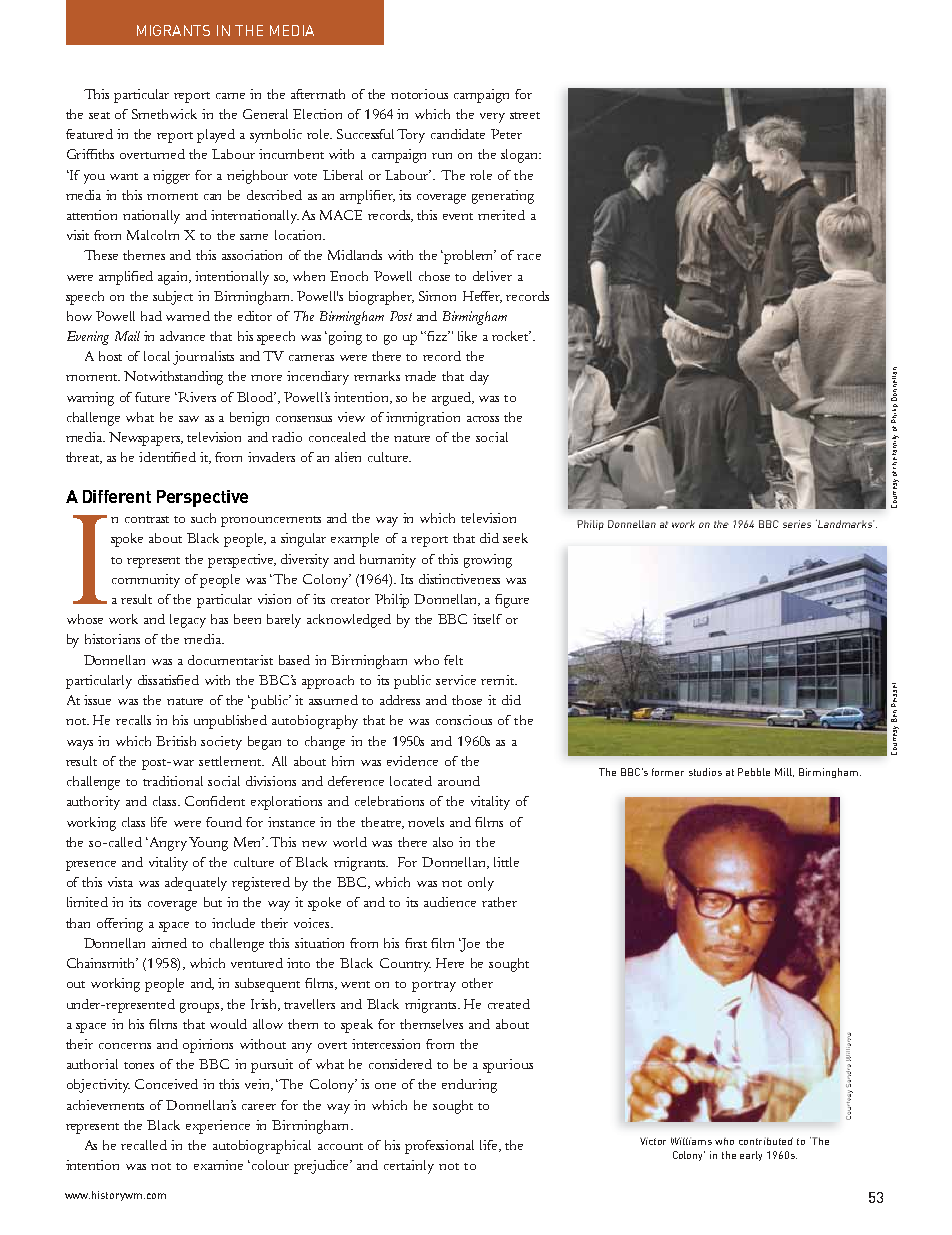  What do you see at coordinates (784, 772) in the document?
I see `Mill` at bounding box center [784, 772].
